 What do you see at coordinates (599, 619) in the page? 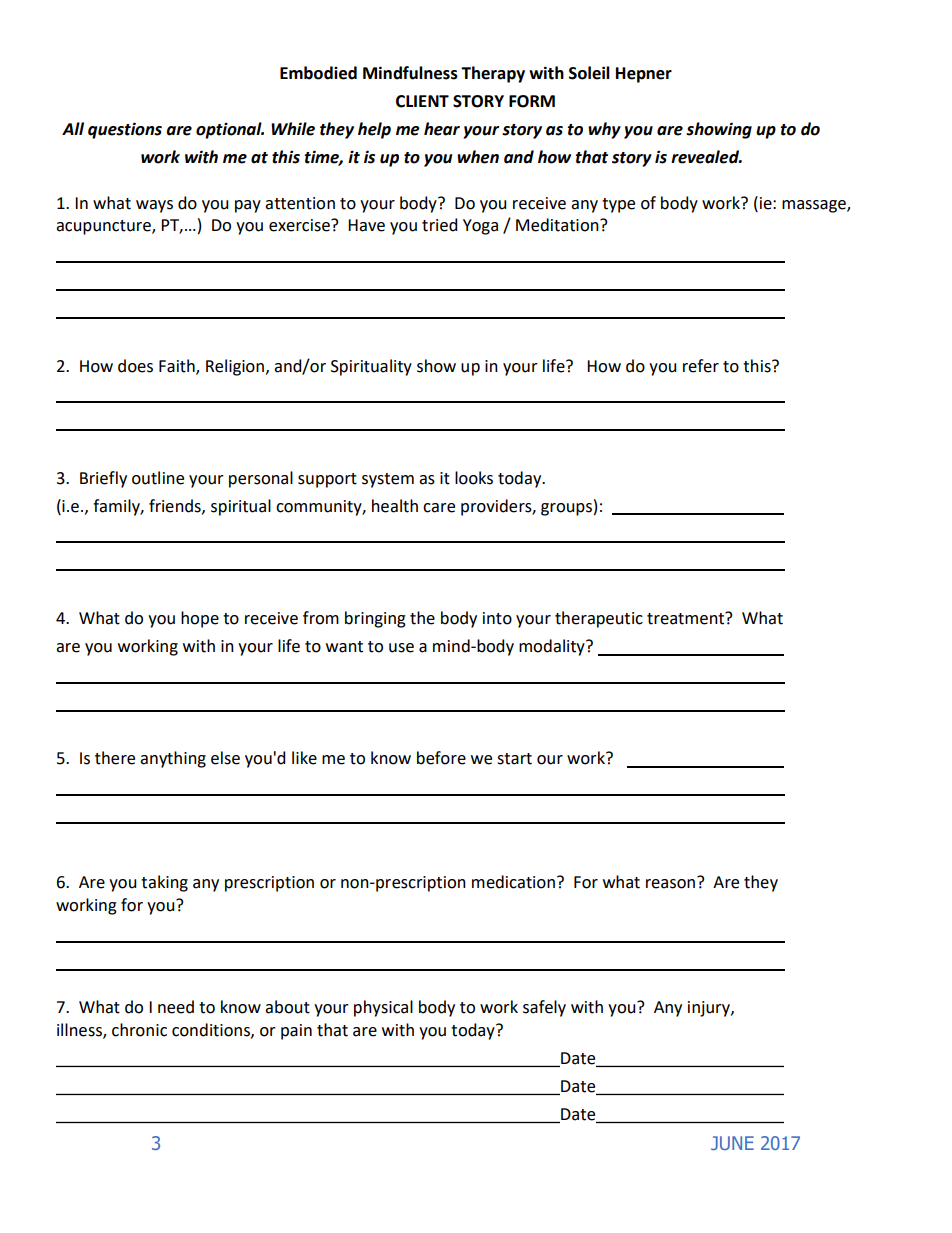
I see `therapeutic` at bounding box center [599, 619].
